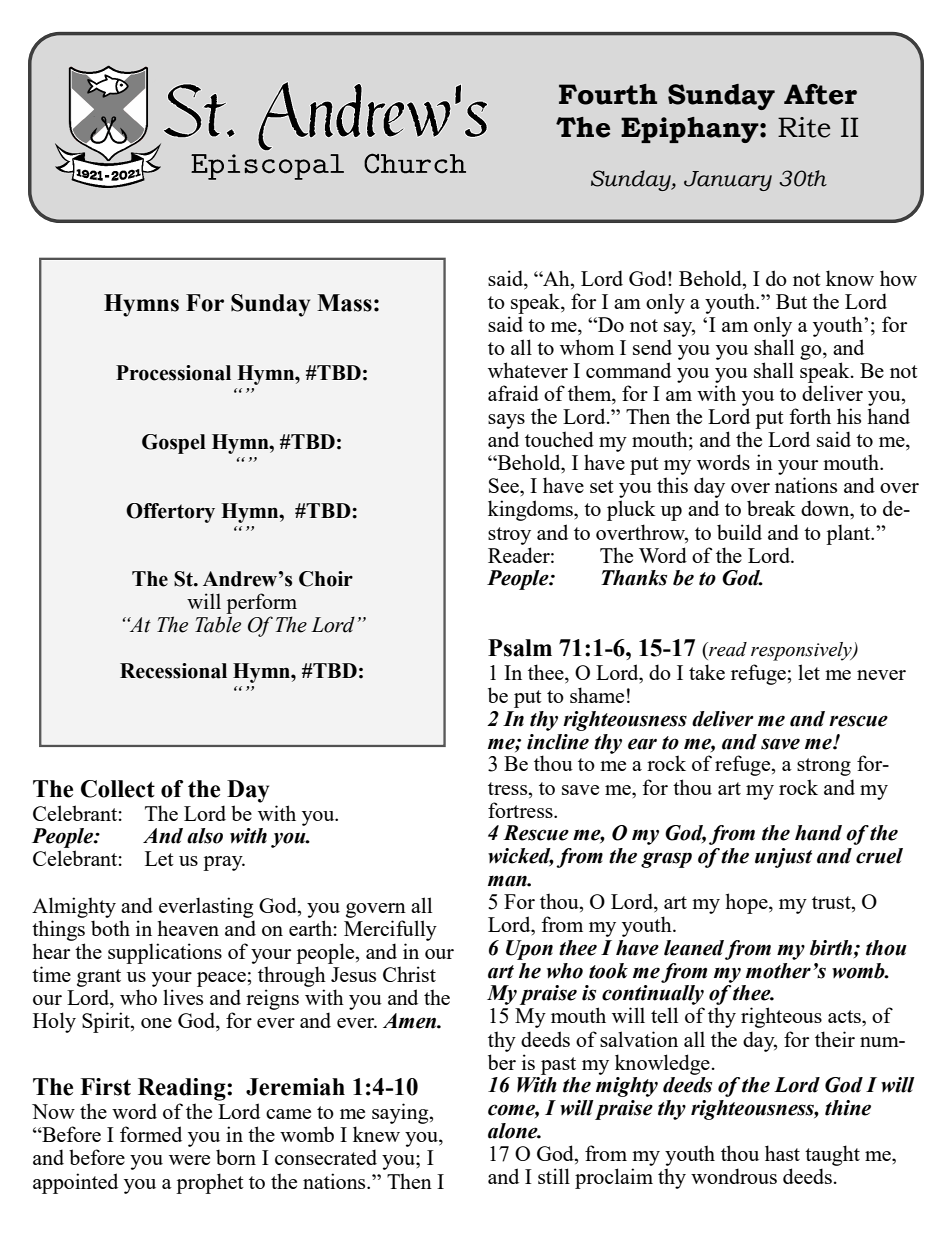  Describe the element at coordinates (783, 858) in the screenshot. I see `unjust` at that location.
